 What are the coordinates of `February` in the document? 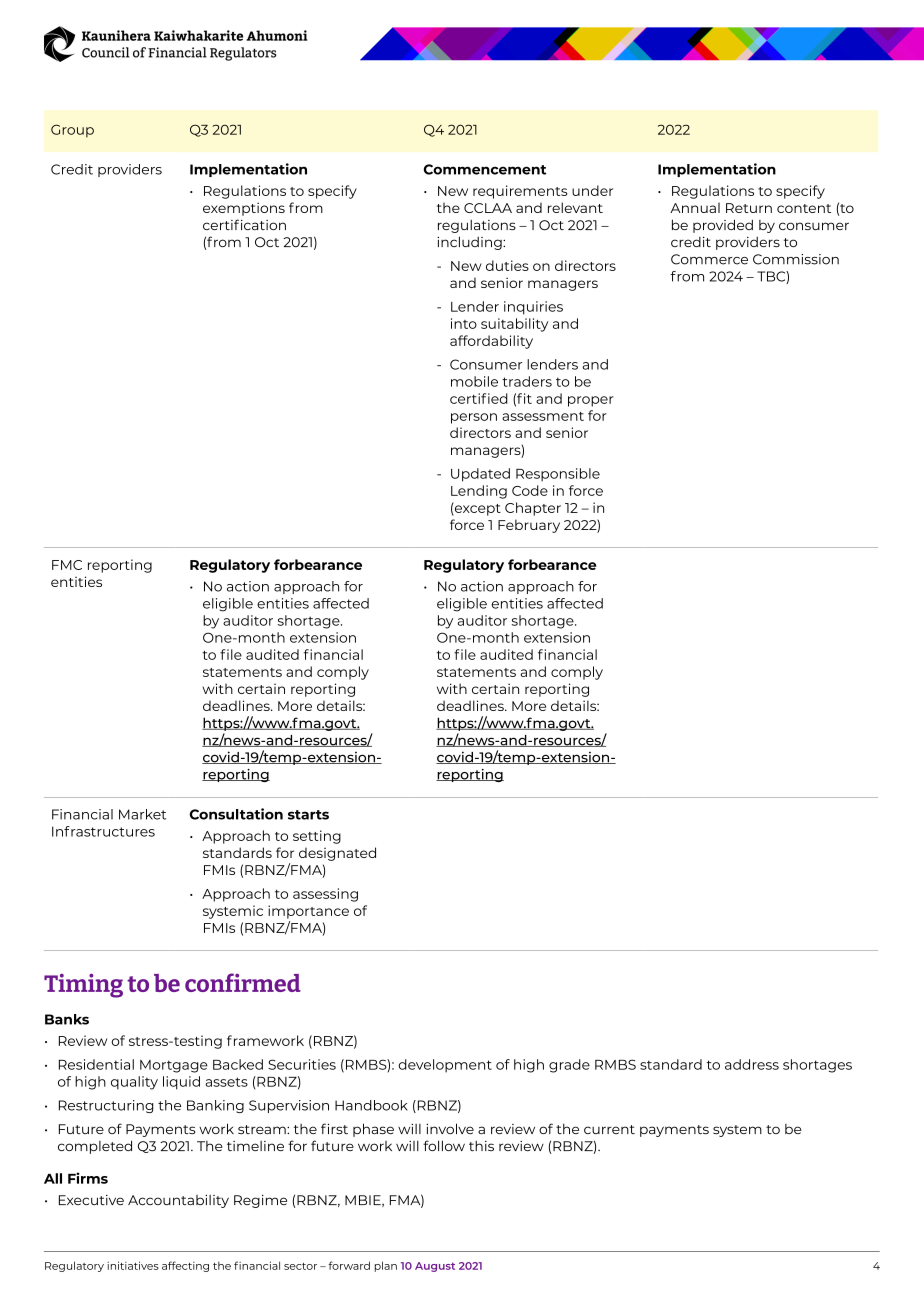 It's located at (529, 526).
